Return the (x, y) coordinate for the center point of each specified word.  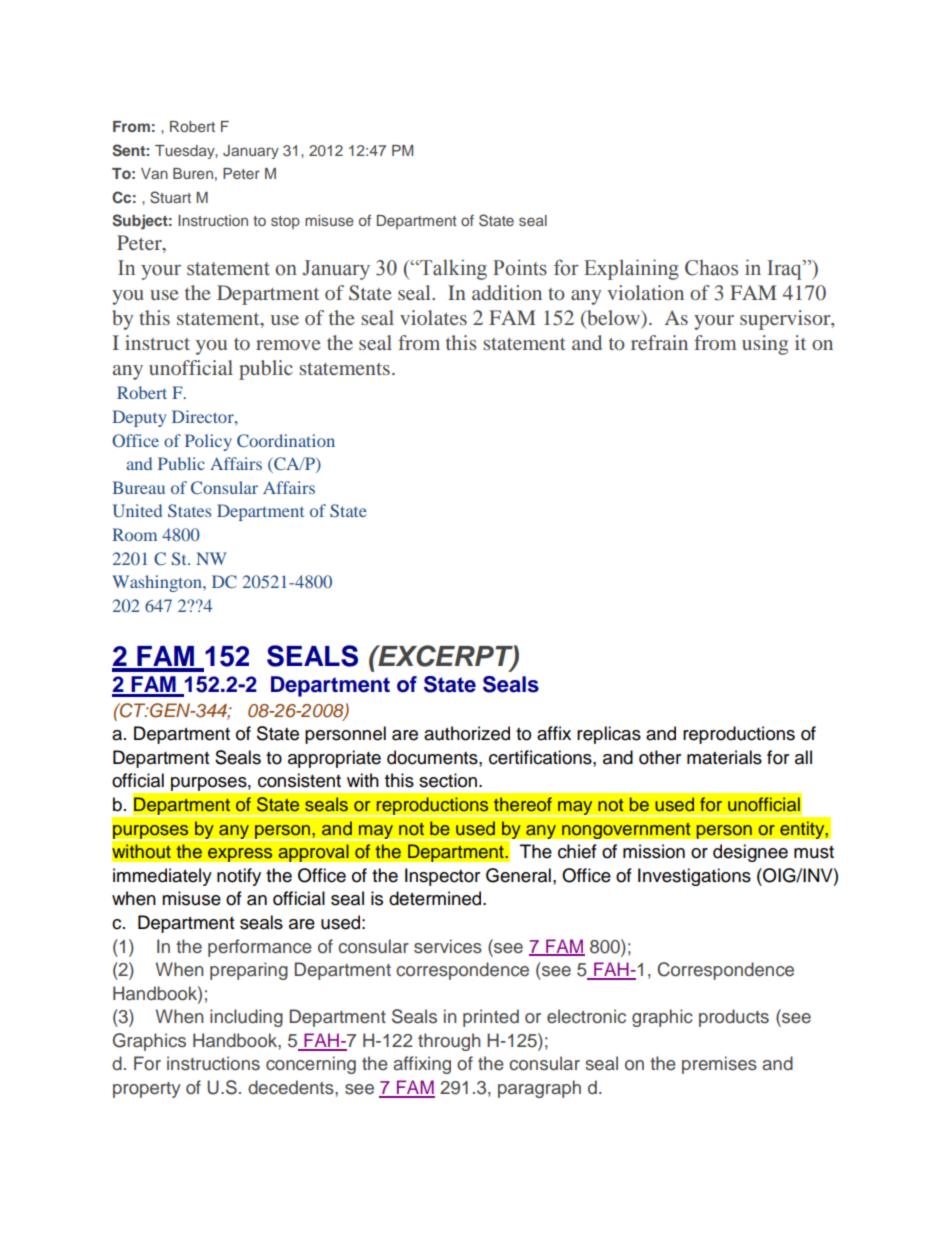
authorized (467, 733)
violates (433, 317)
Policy (208, 442)
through (449, 1042)
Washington (158, 583)
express (240, 855)
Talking (452, 269)
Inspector (442, 877)
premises (719, 1065)
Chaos (711, 268)
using (765, 345)
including (246, 1018)
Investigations (694, 877)
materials (724, 757)
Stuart (170, 197)
